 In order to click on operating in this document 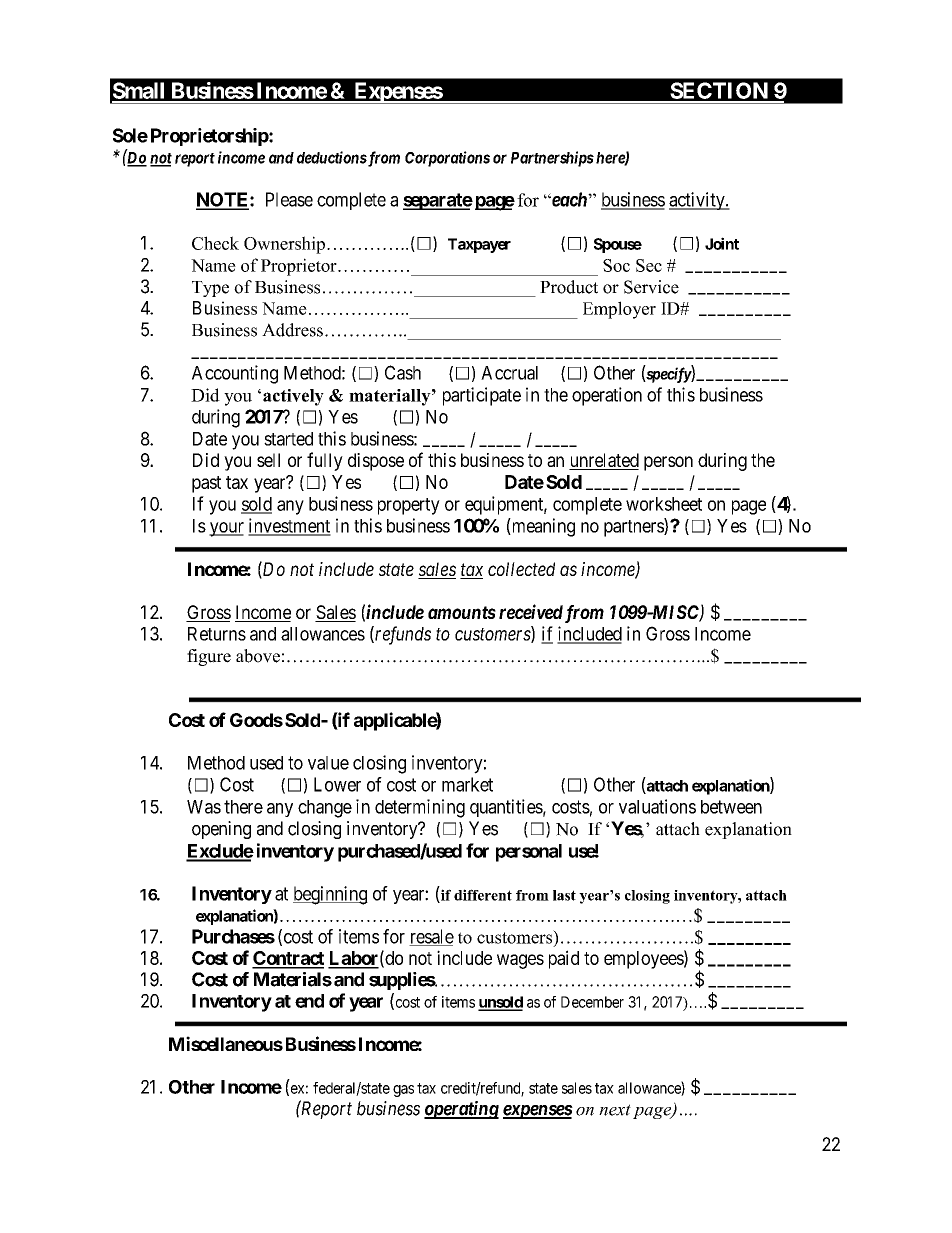, I will do `click(461, 1110)`.
